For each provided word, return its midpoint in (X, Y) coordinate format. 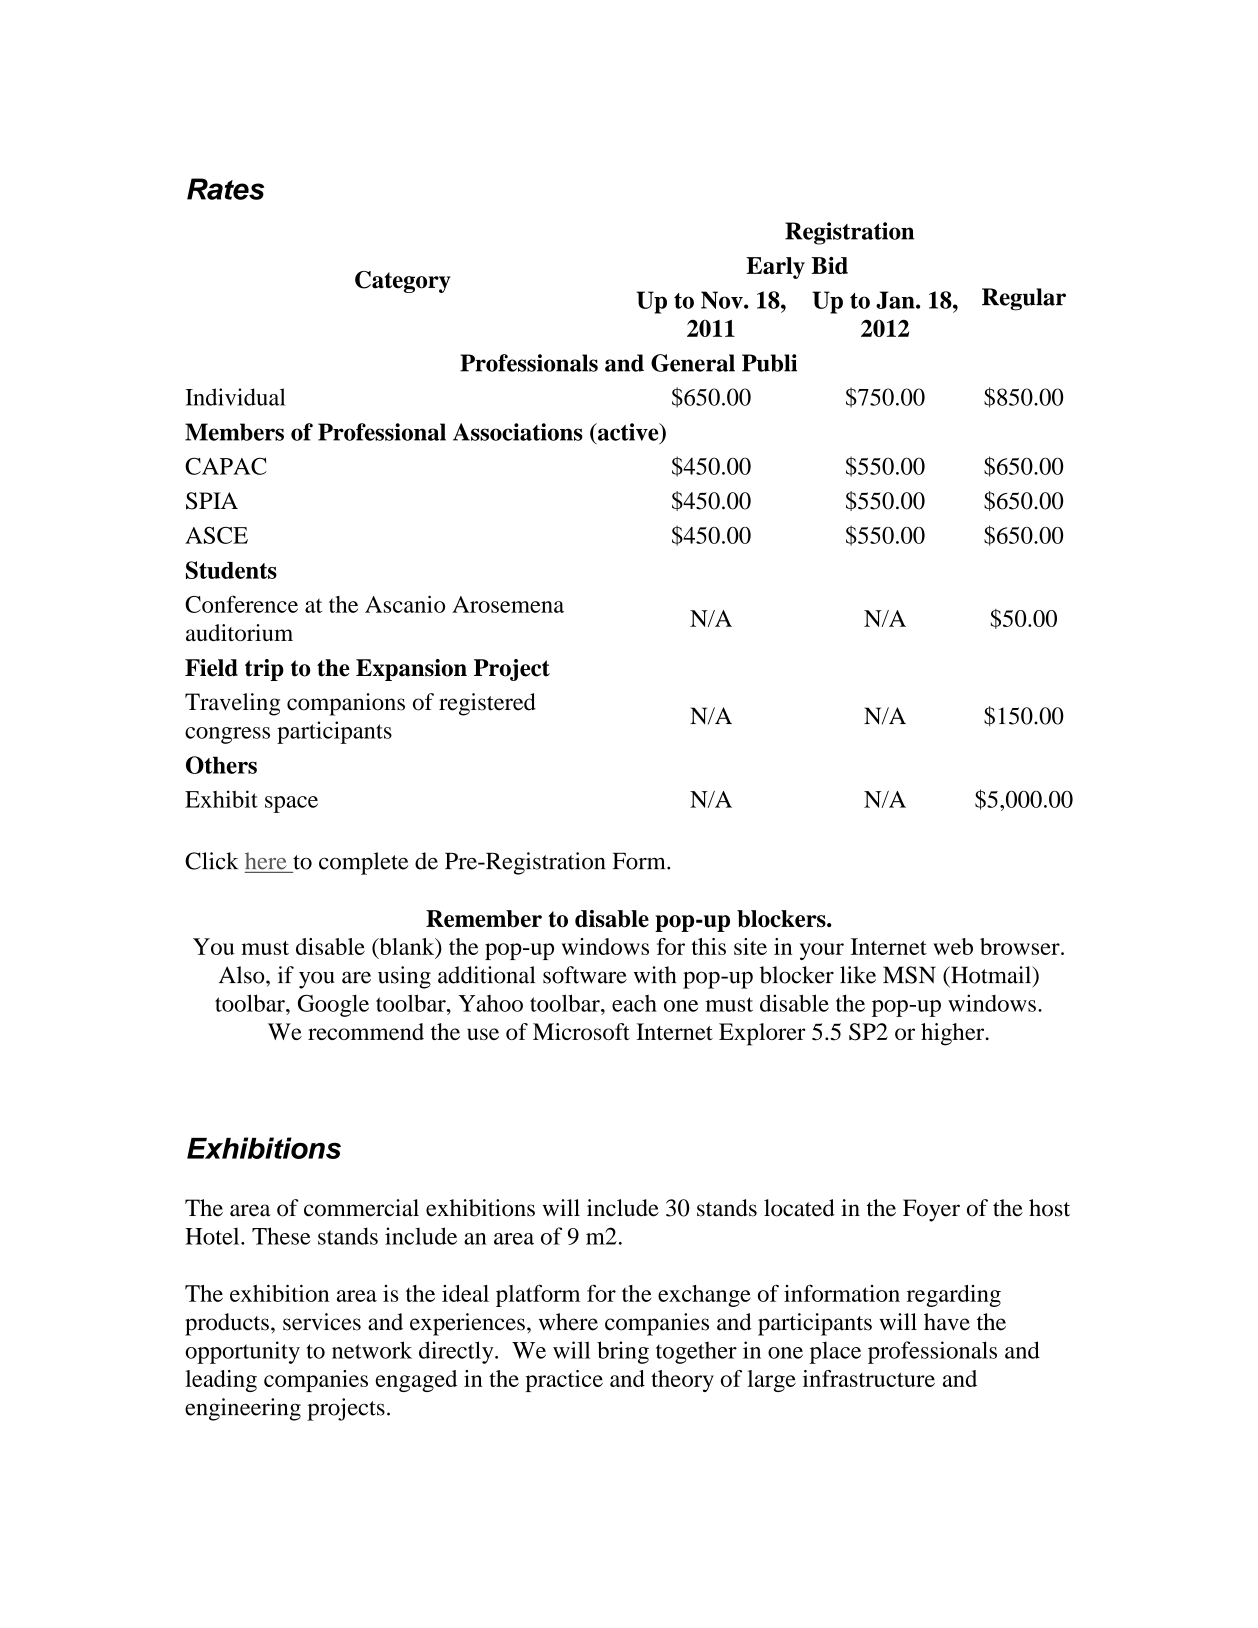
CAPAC (226, 466)
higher (954, 1034)
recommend (366, 1031)
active (628, 432)
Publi (769, 363)
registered (487, 704)
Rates (225, 189)
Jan (896, 300)
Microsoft (581, 1031)
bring (623, 1352)
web (953, 946)
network (372, 1350)
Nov (723, 300)
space (291, 804)
